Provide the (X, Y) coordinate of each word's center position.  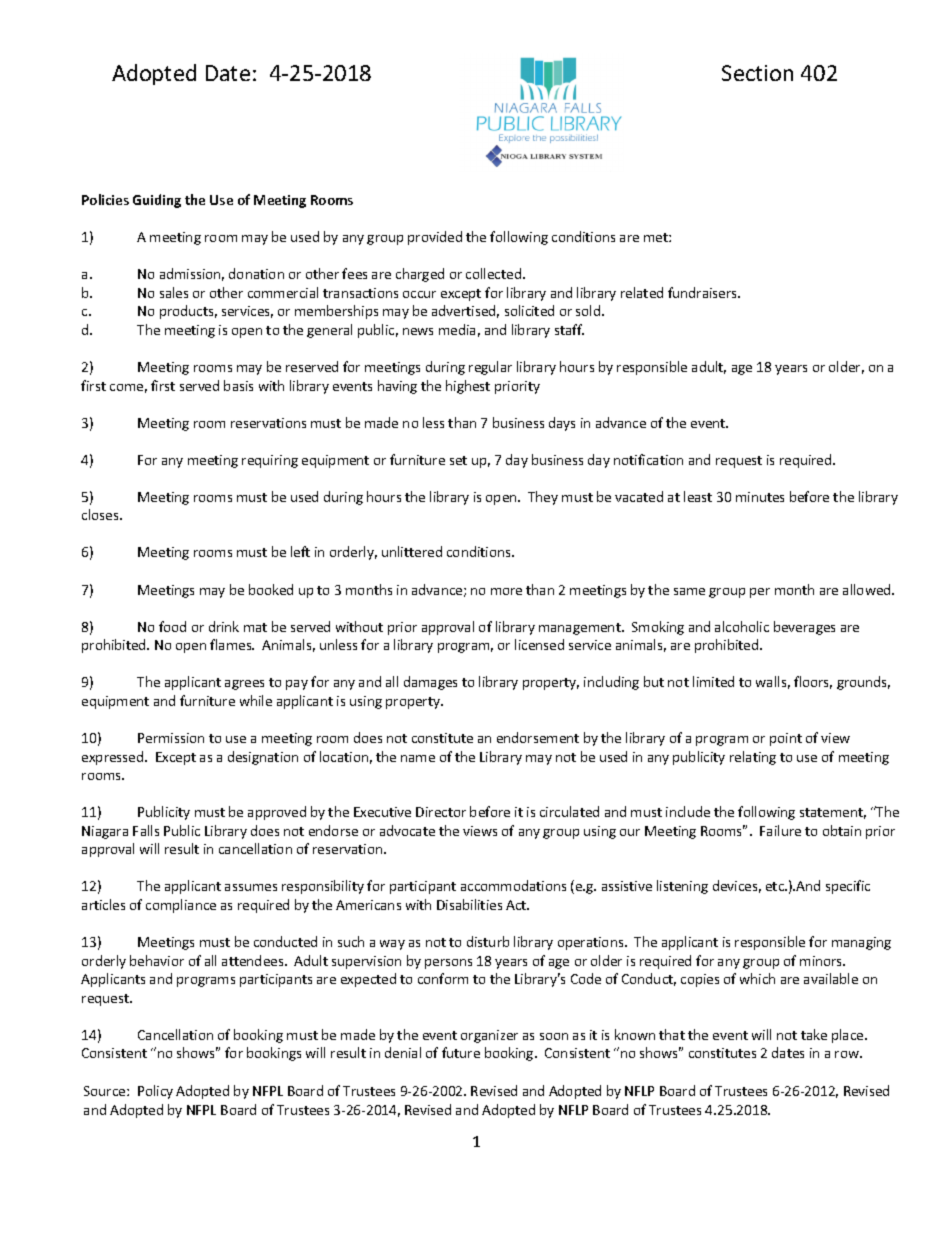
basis (238, 385)
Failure (780, 830)
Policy (155, 1092)
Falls (146, 830)
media (457, 329)
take (814, 1034)
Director (441, 812)
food (172, 626)
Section (757, 73)
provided (435, 238)
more (506, 591)
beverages (804, 628)
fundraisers (704, 292)
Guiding (157, 201)
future (461, 1052)
